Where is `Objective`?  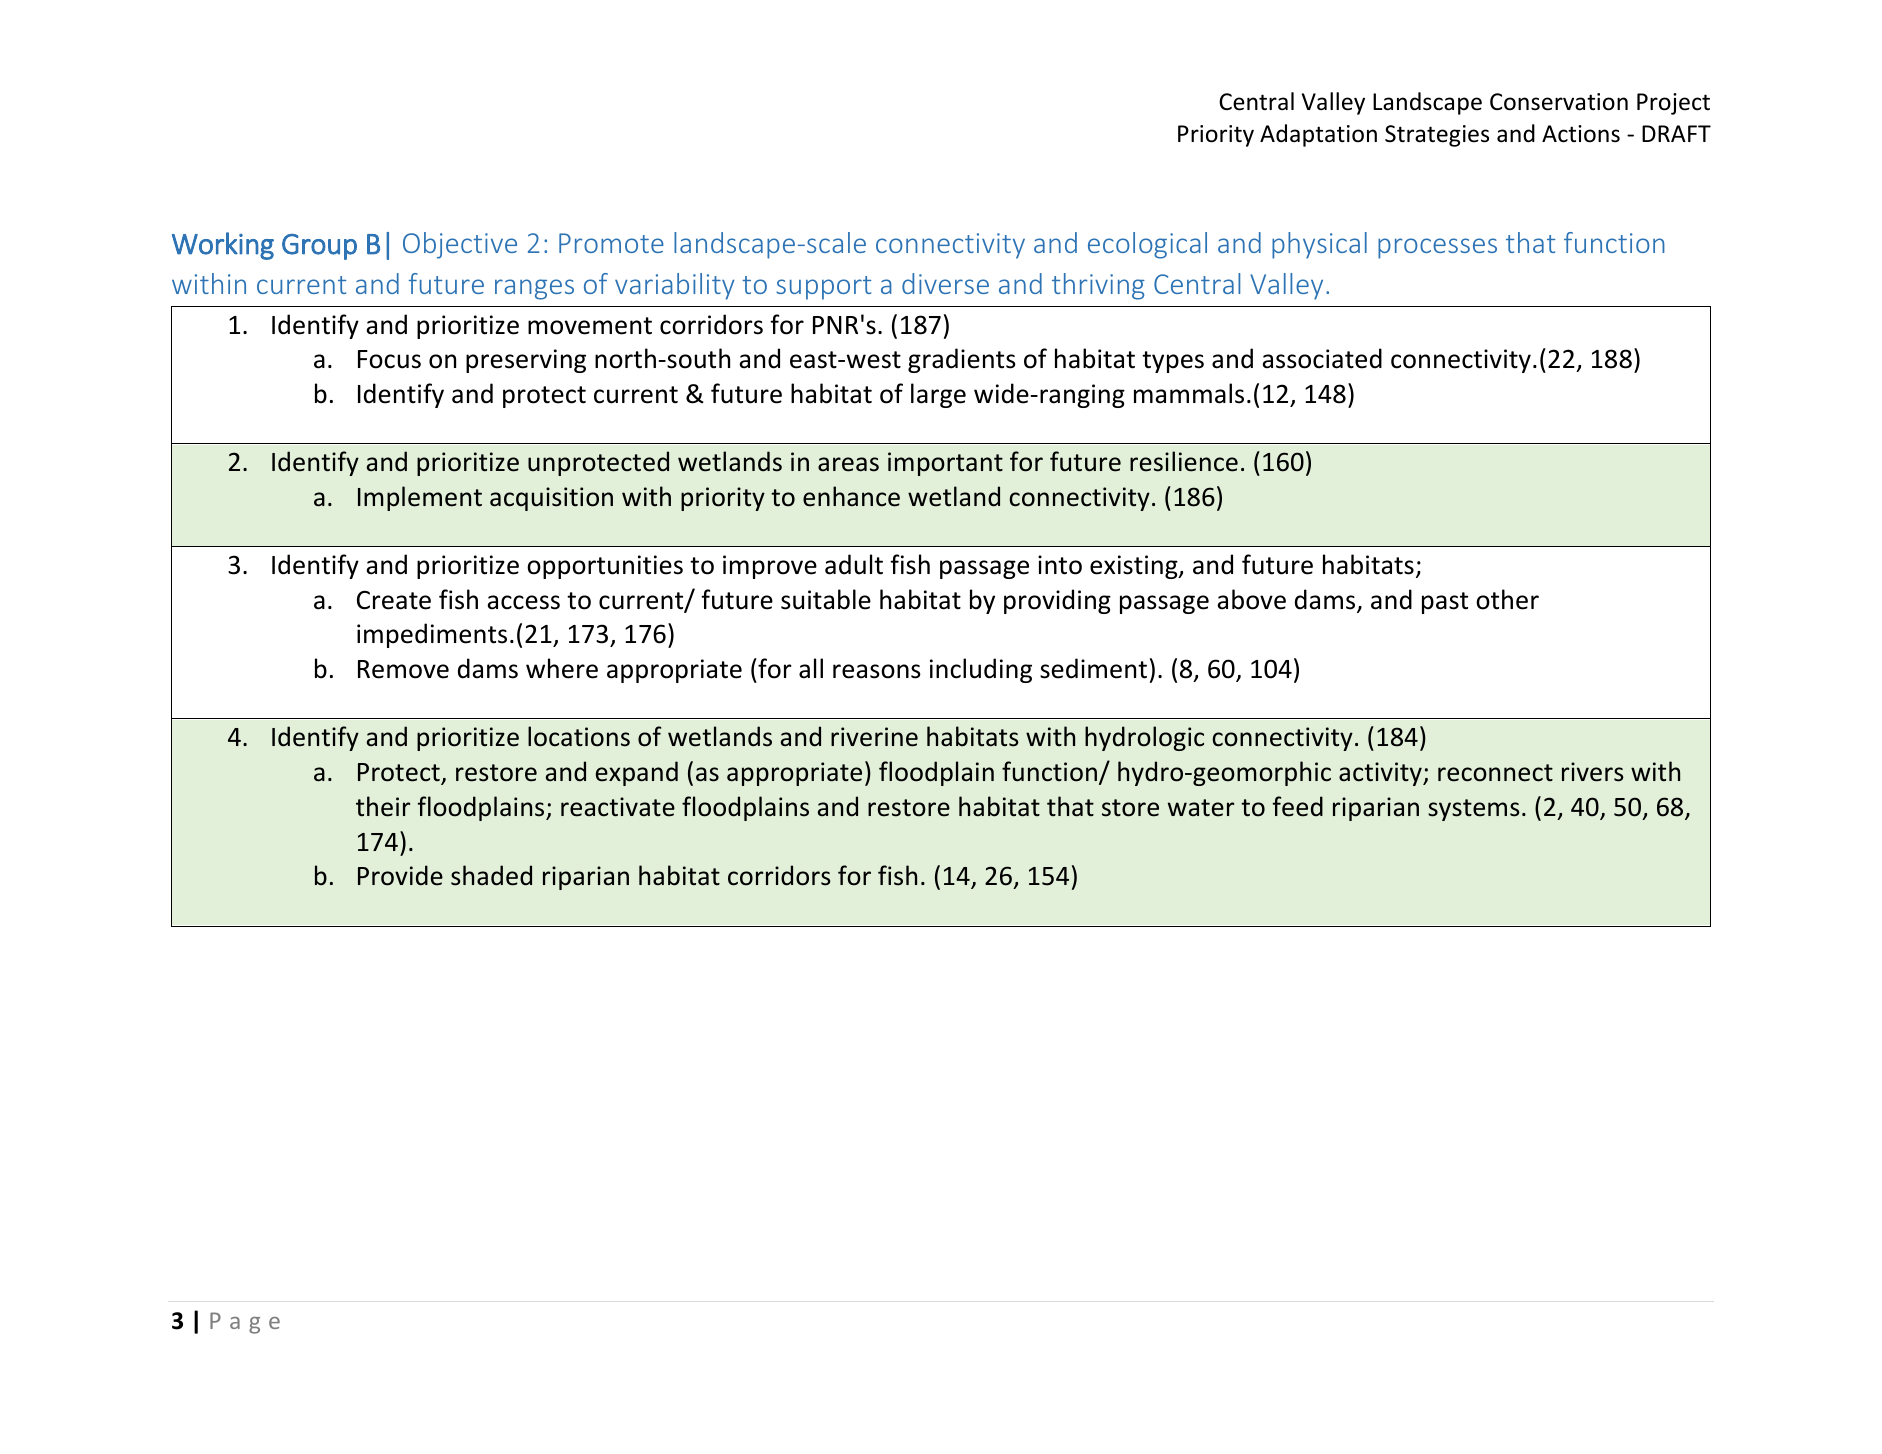 Objective is located at coordinates (460, 245).
